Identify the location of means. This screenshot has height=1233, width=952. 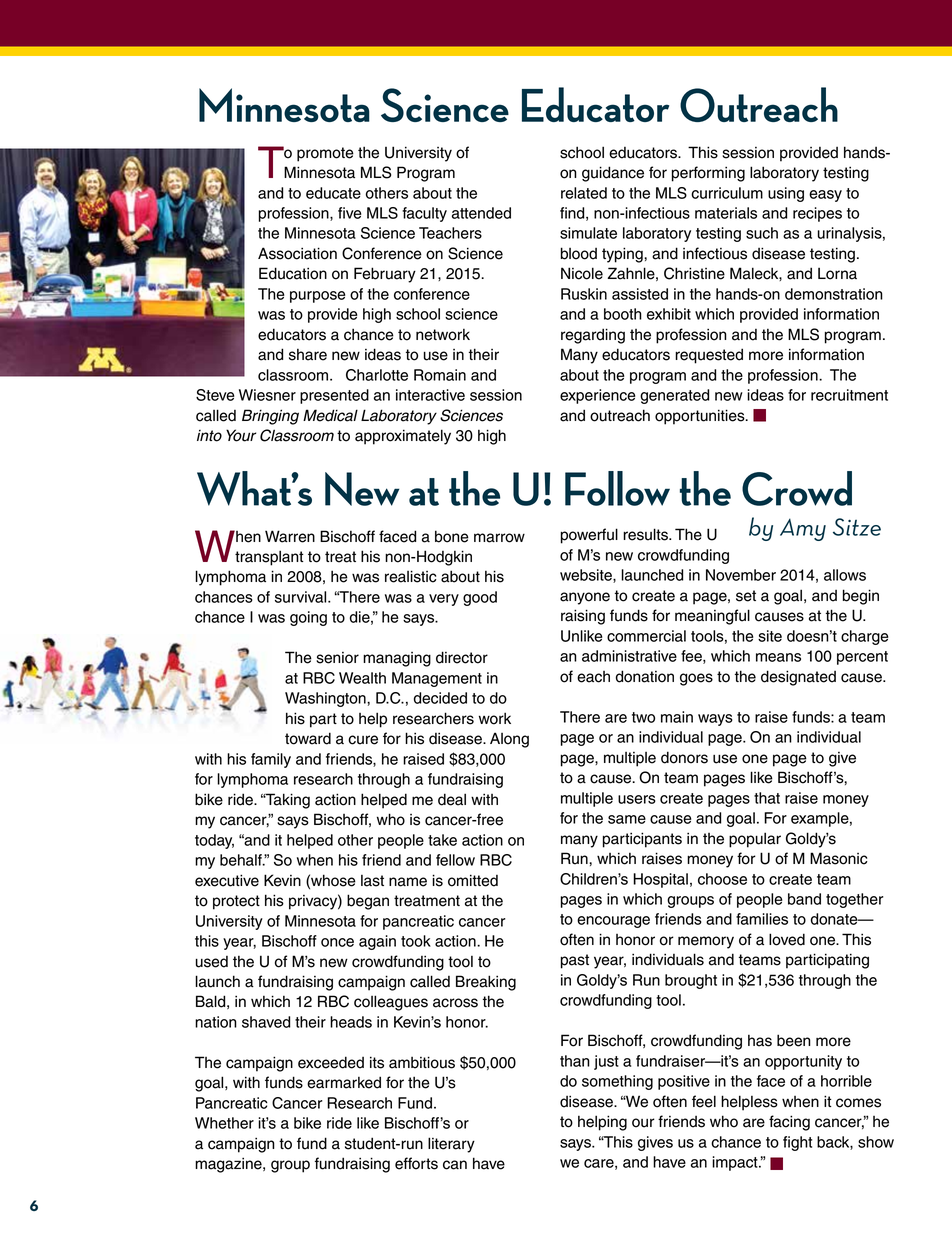
(778, 657).
